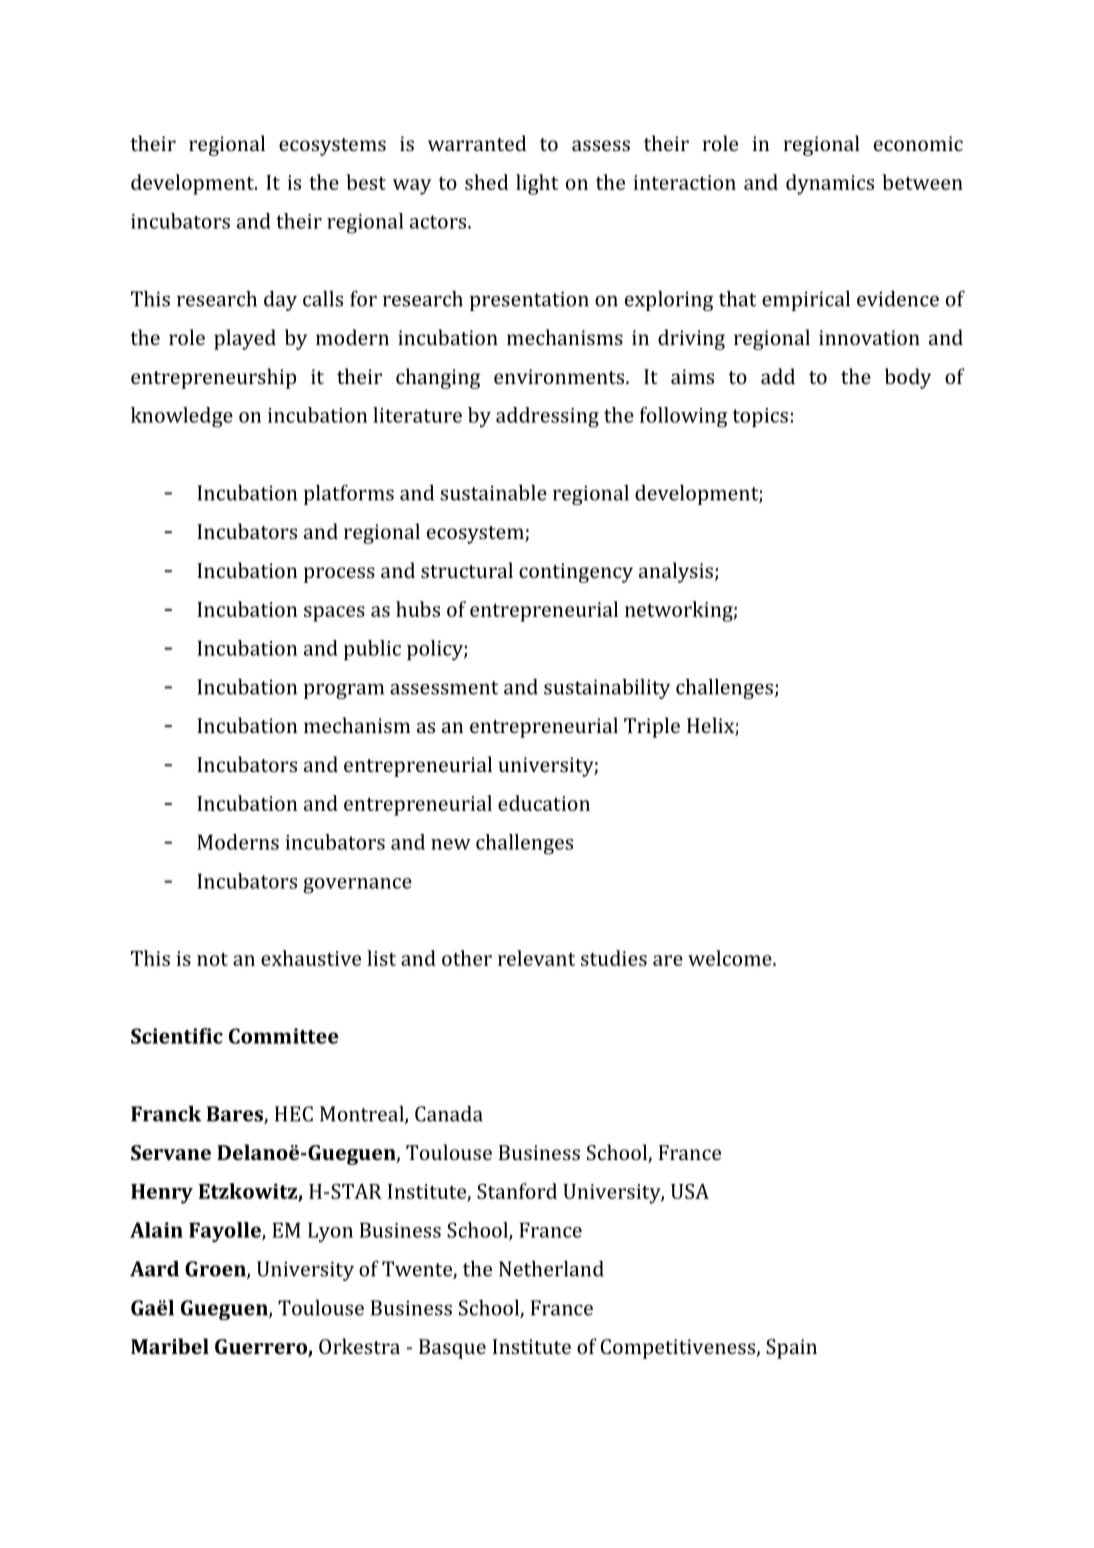 The image size is (1094, 1548). Describe the element at coordinates (830, 184) in the image. I see `dynamics` at that location.
